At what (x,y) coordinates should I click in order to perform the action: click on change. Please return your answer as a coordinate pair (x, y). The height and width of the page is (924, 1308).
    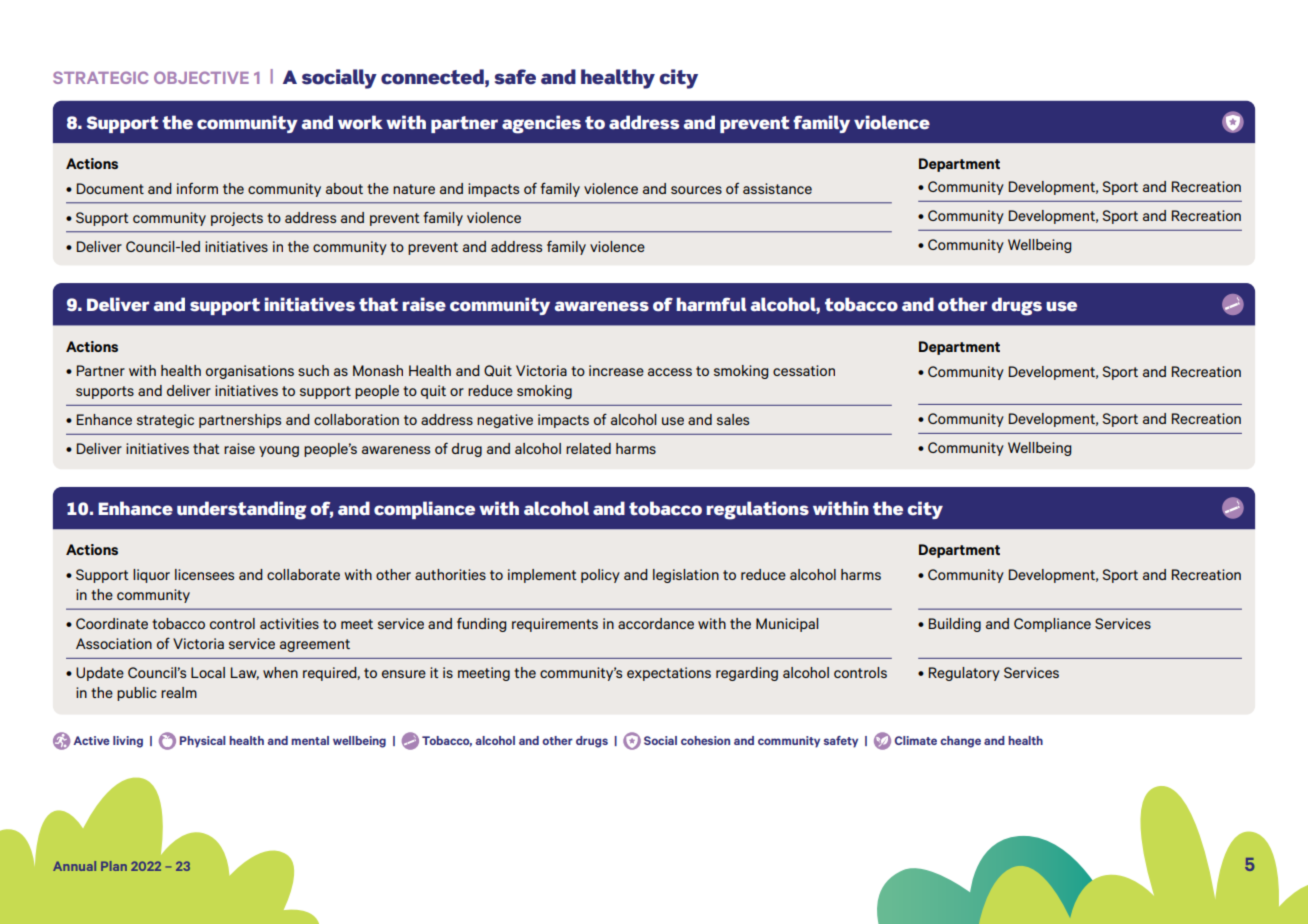
    Looking at the image, I should click on (960, 742).
